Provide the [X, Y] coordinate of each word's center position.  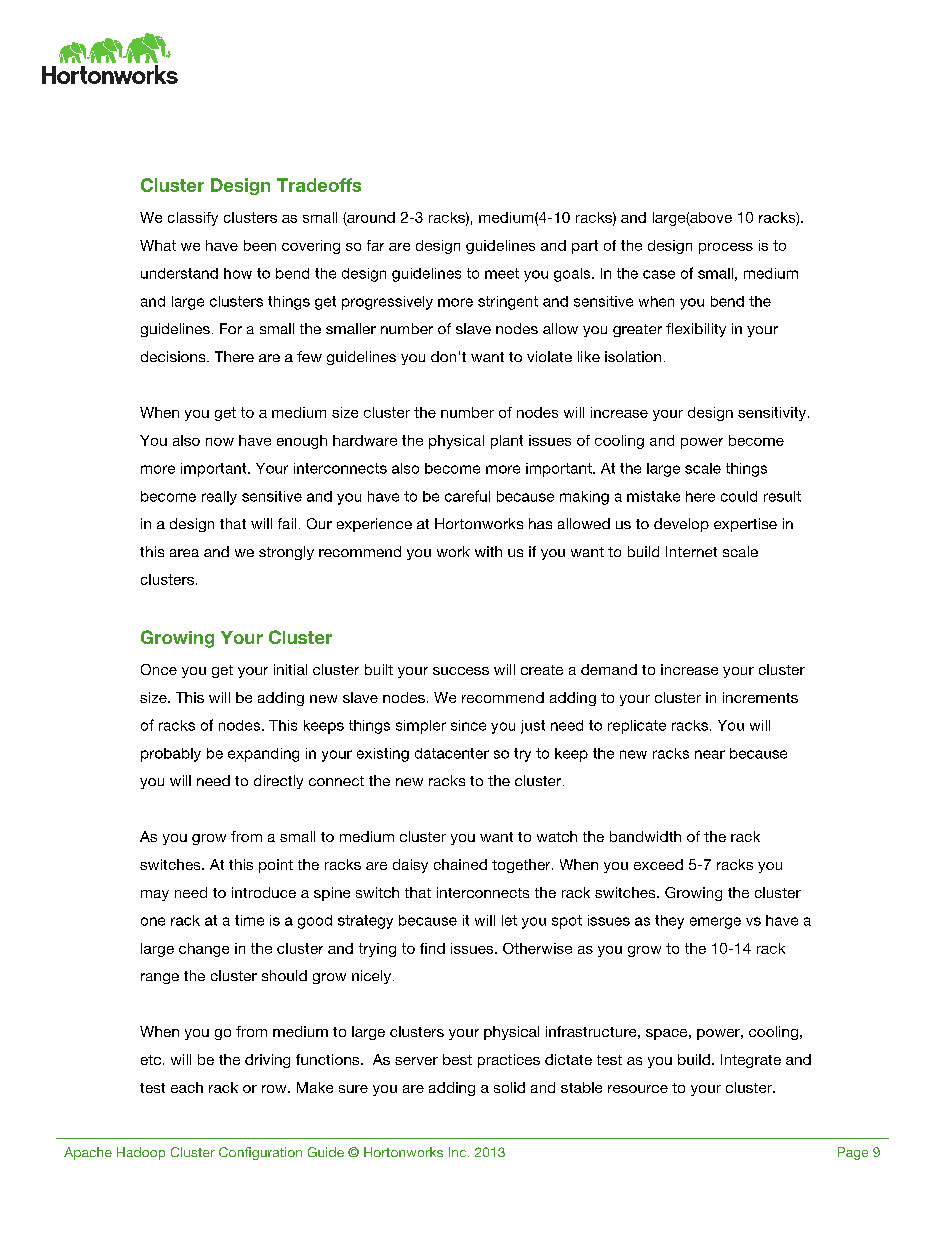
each [187, 1087]
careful [467, 496]
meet [502, 273]
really [219, 498]
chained [460, 864]
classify [193, 219]
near [710, 754]
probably [171, 755]
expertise [745, 525]
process [726, 248]
